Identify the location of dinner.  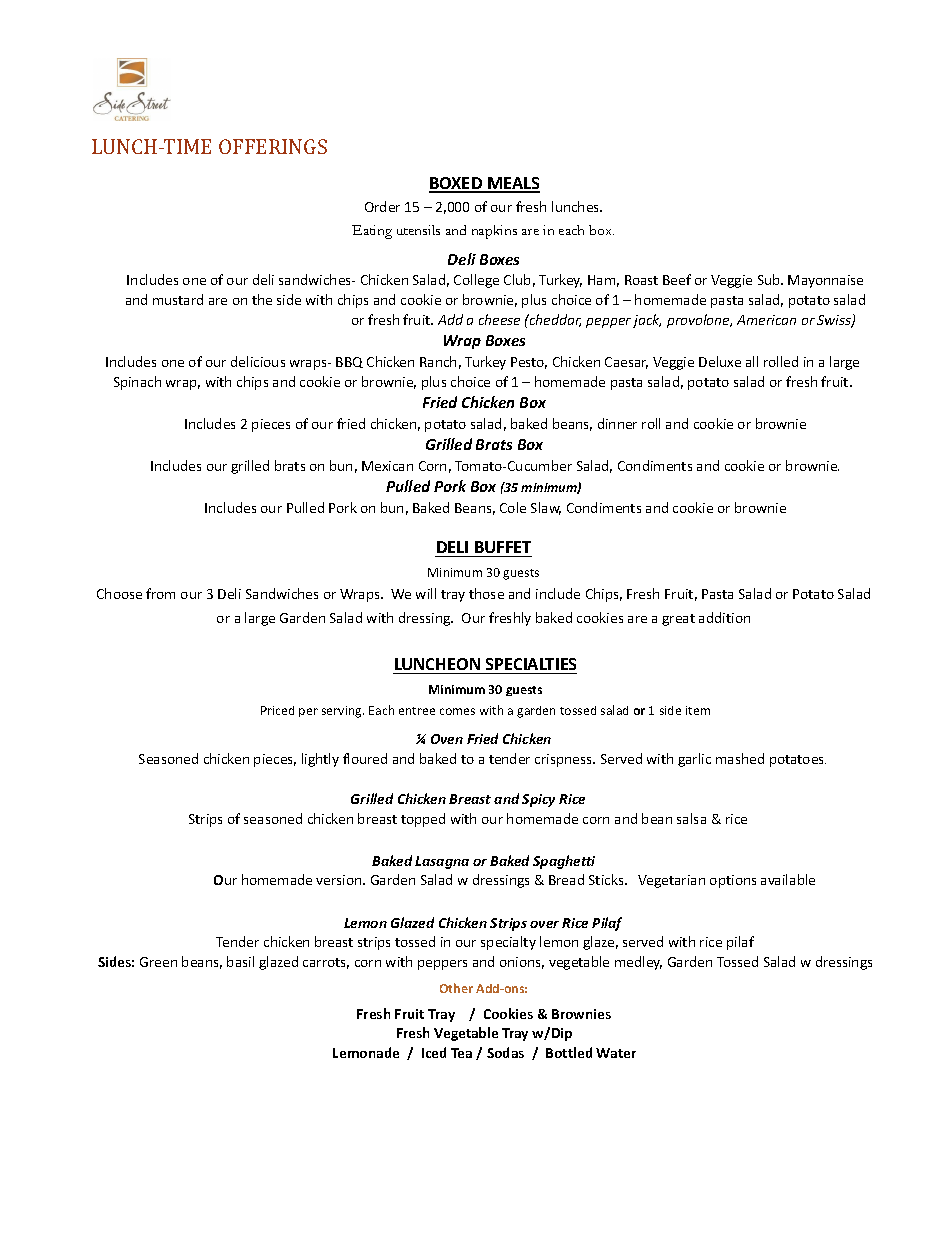
(617, 423).
